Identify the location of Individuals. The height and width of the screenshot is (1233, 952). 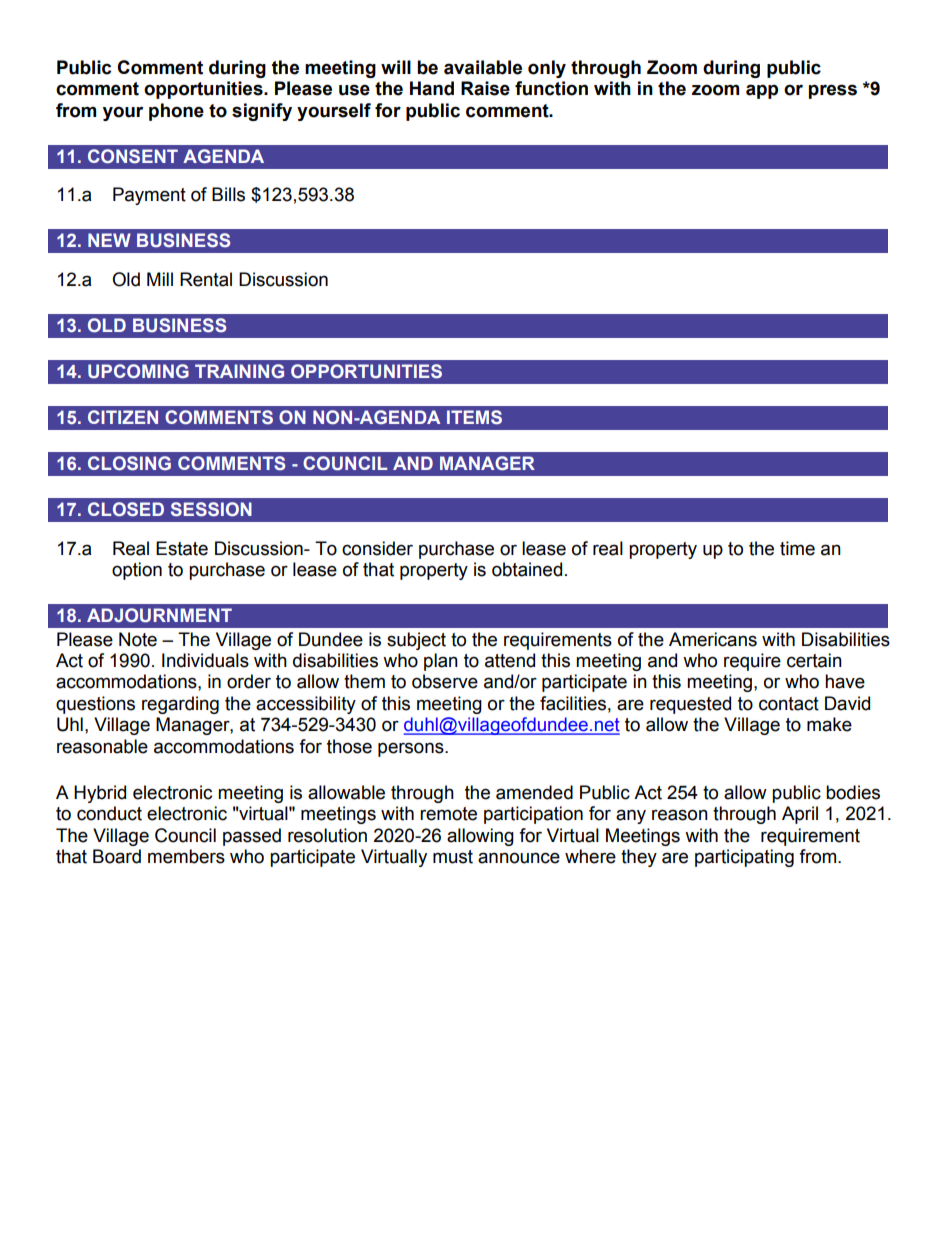
(205, 660).
